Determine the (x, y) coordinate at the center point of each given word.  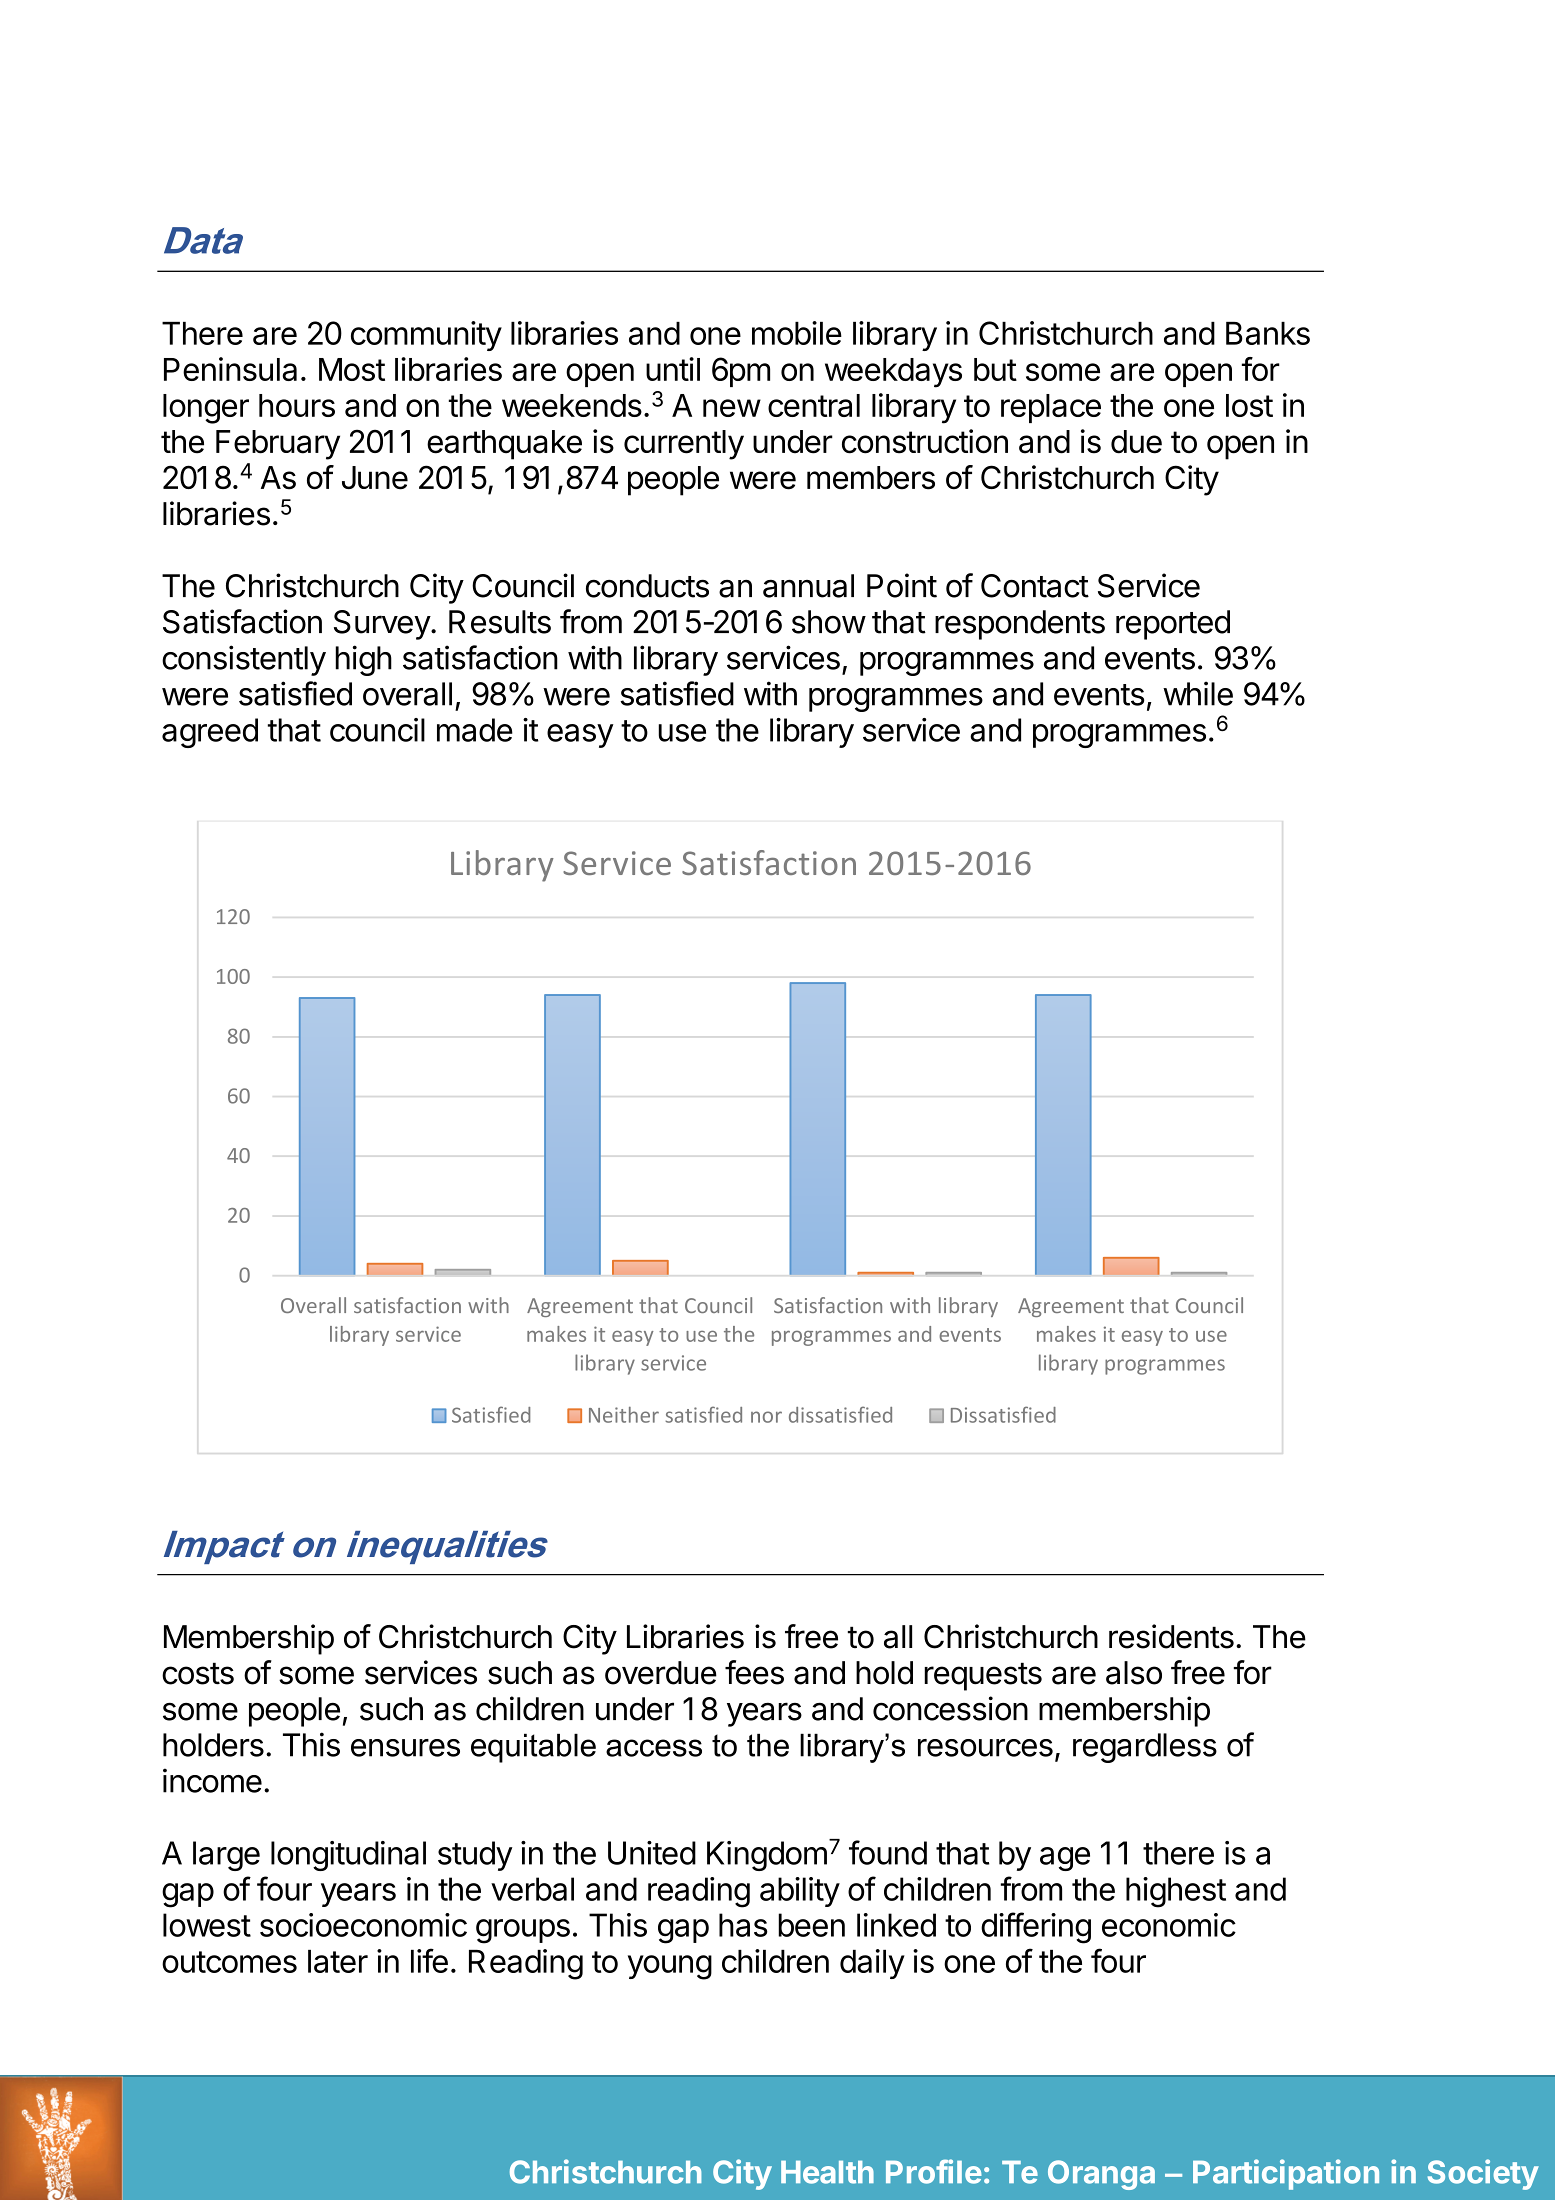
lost (1249, 405)
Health (827, 2172)
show (829, 622)
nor (766, 1417)
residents (1171, 1636)
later (338, 1961)
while (1198, 693)
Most (352, 369)
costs (198, 1673)
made (475, 730)
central (814, 405)
